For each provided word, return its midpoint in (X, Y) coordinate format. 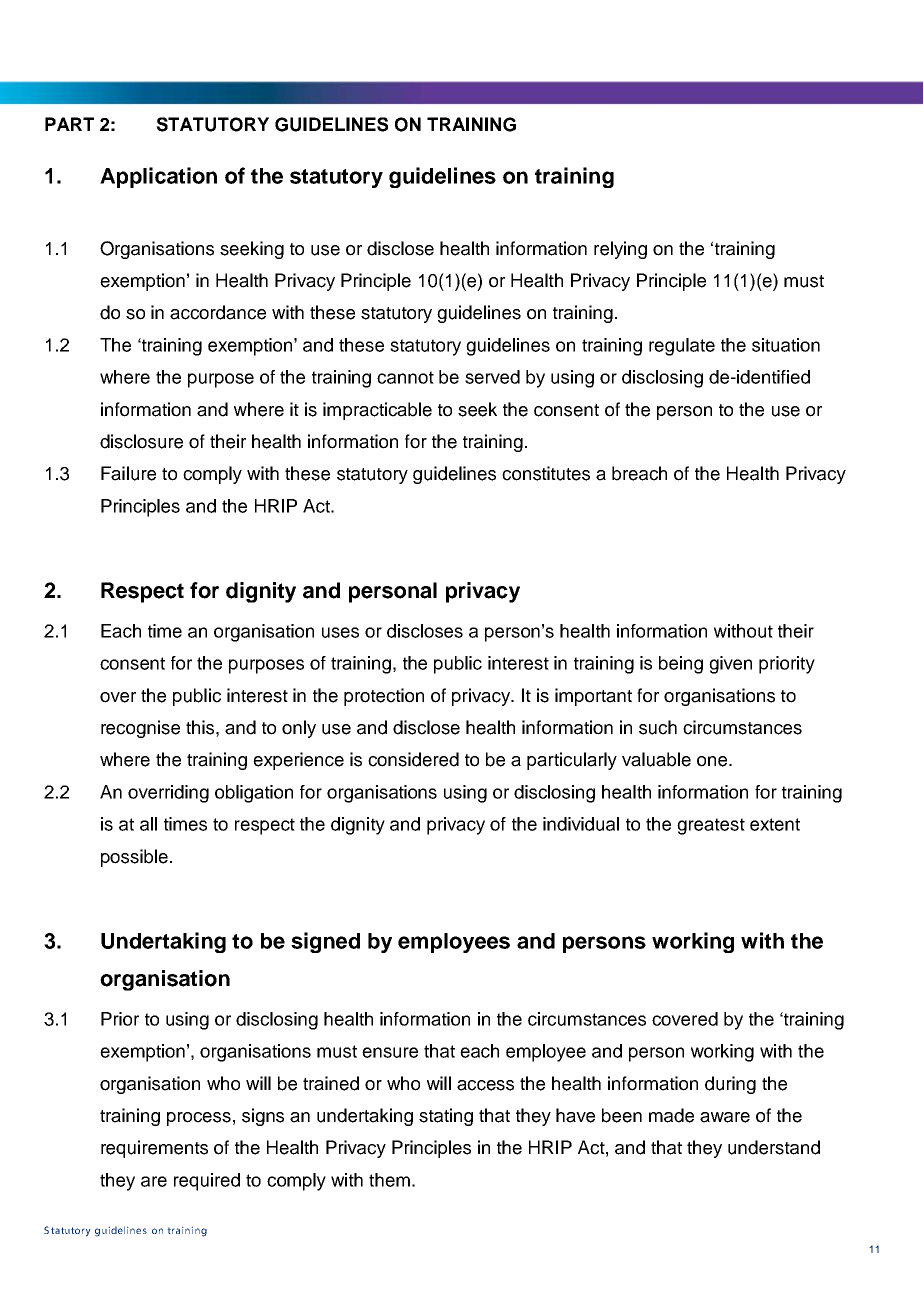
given (730, 665)
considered (413, 759)
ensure (390, 1052)
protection (384, 697)
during (730, 1085)
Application (158, 177)
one (713, 761)
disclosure (141, 441)
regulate (682, 347)
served (492, 377)
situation (786, 345)
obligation (254, 794)
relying (620, 250)
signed (325, 942)
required (207, 1182)
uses (340, 632)
